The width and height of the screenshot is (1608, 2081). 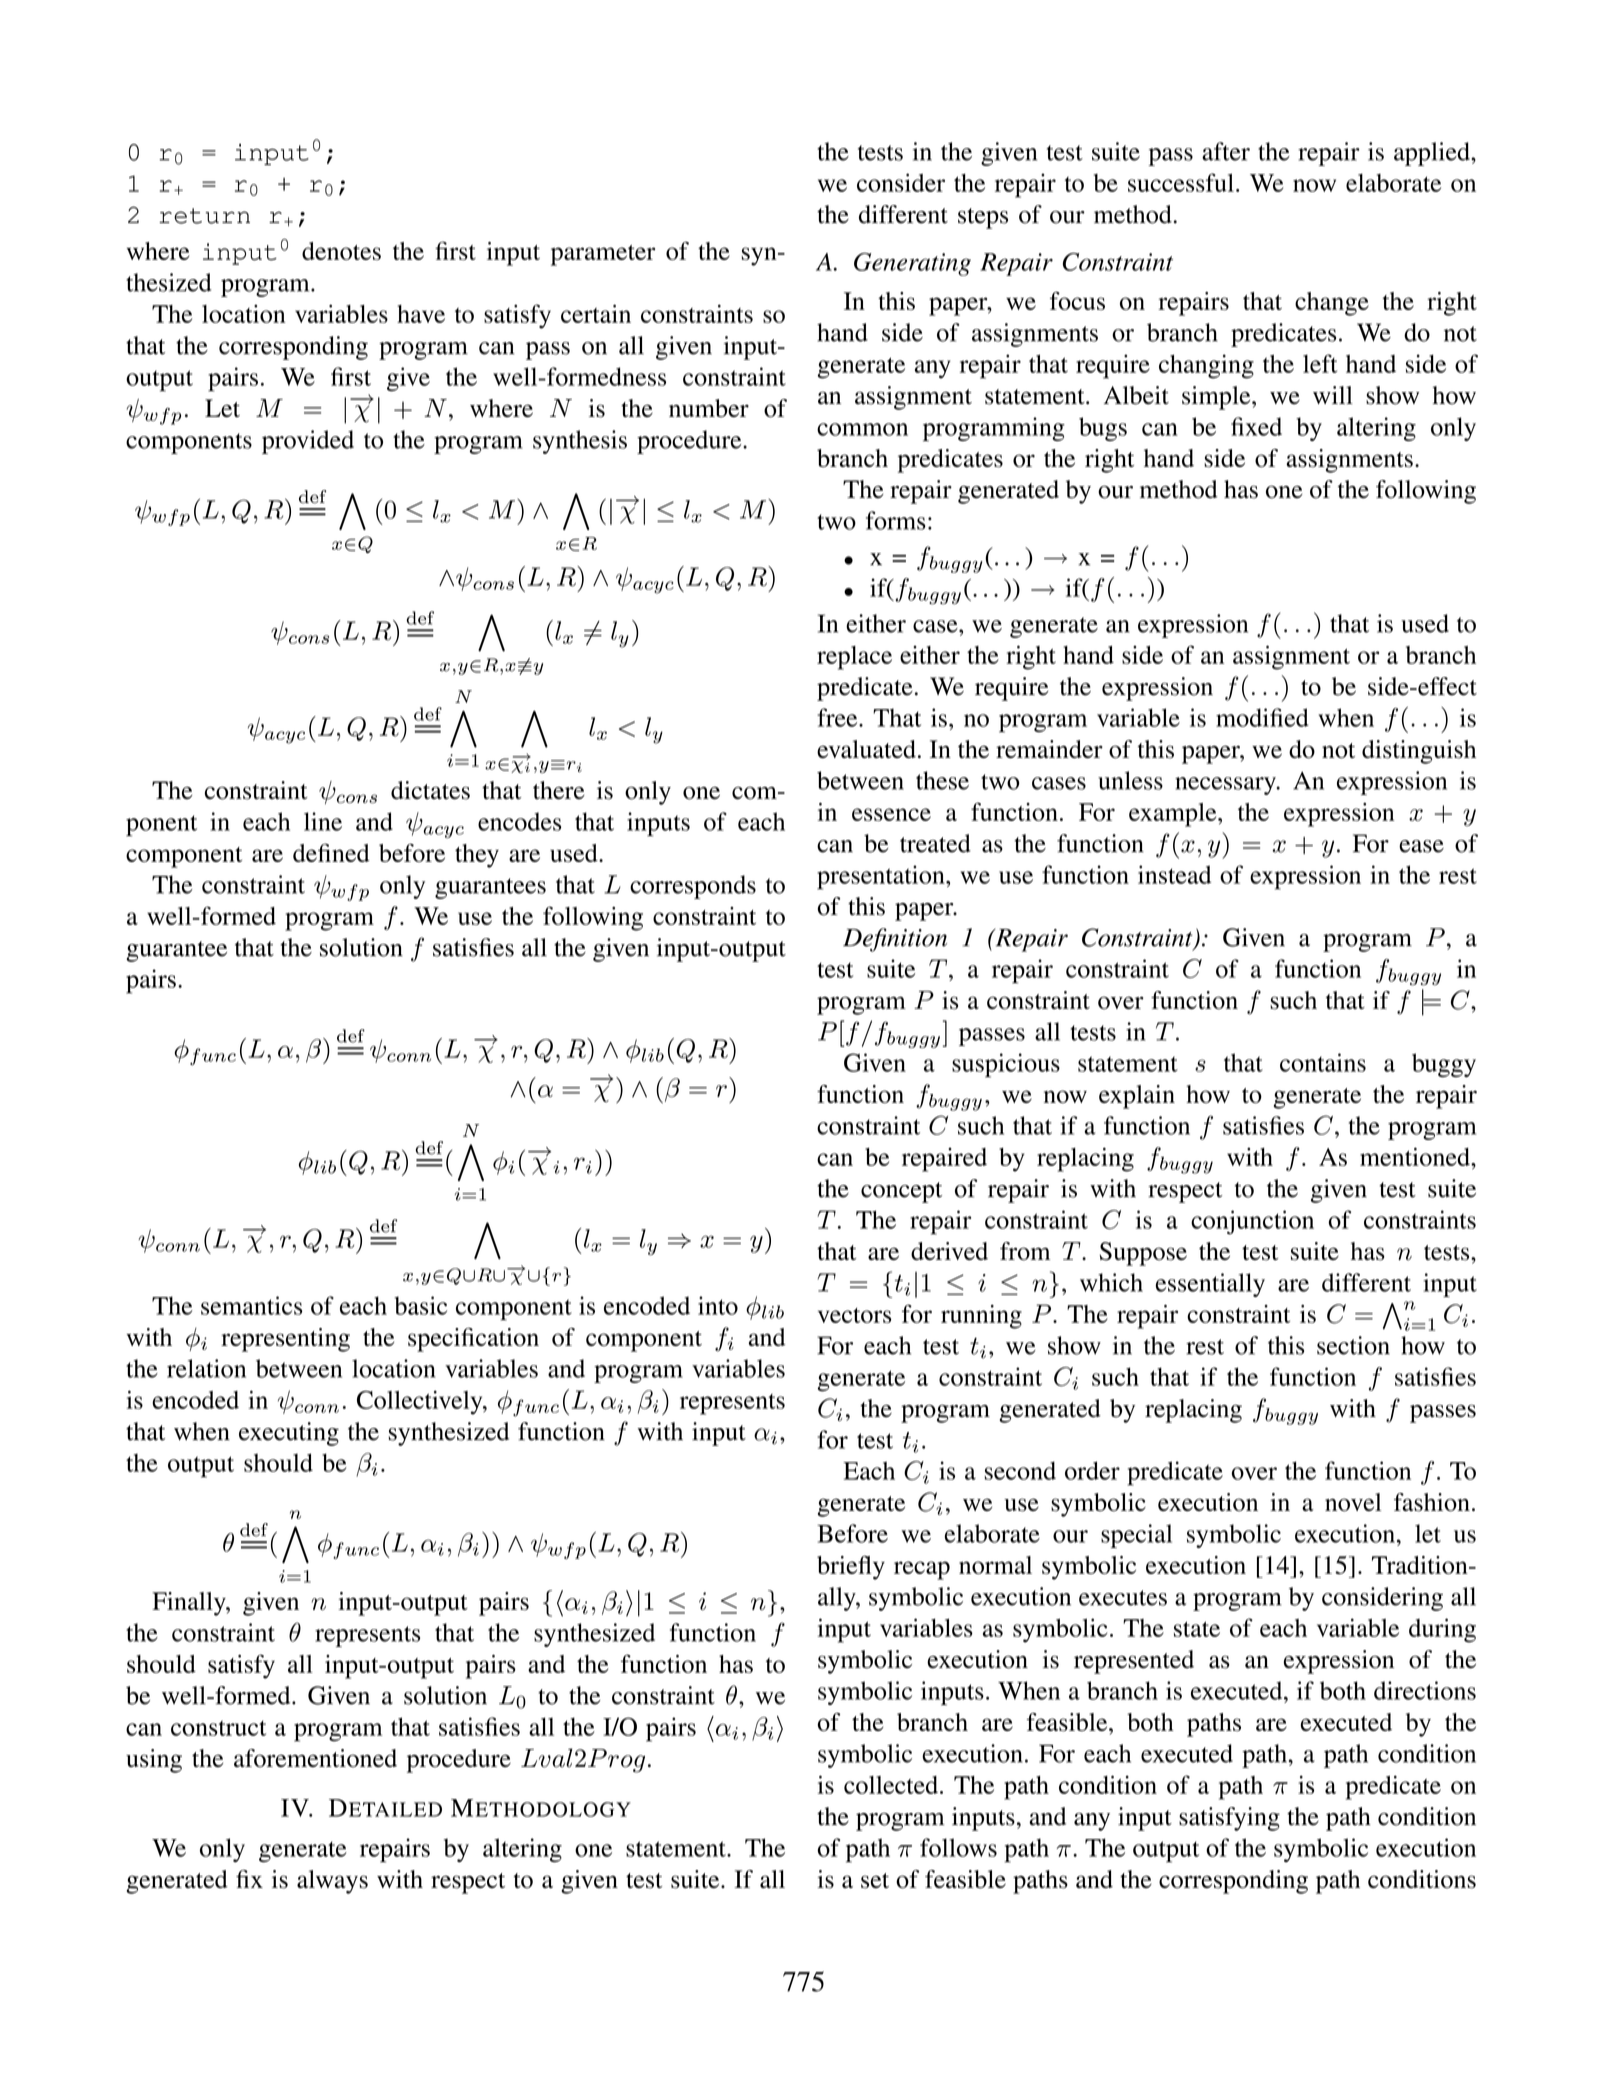 I want to click on always, so click(x=332, y=1882).
